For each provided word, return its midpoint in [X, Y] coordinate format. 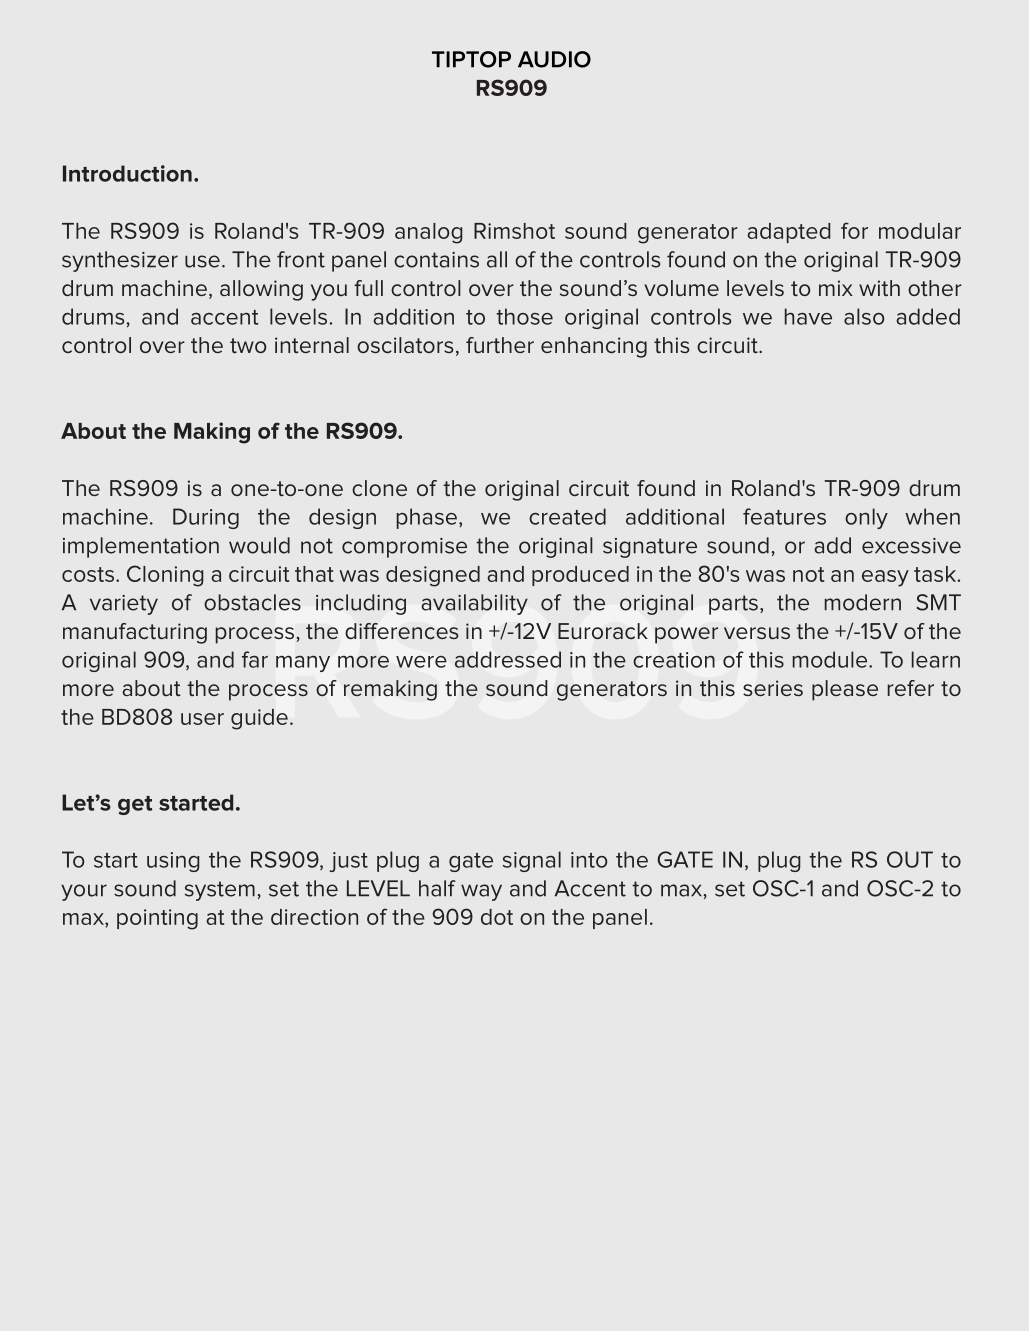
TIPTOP [471, 59]
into [589, 860]
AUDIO [554, 59]
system [220, 891]
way [481, 892]
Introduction [127, 173]
